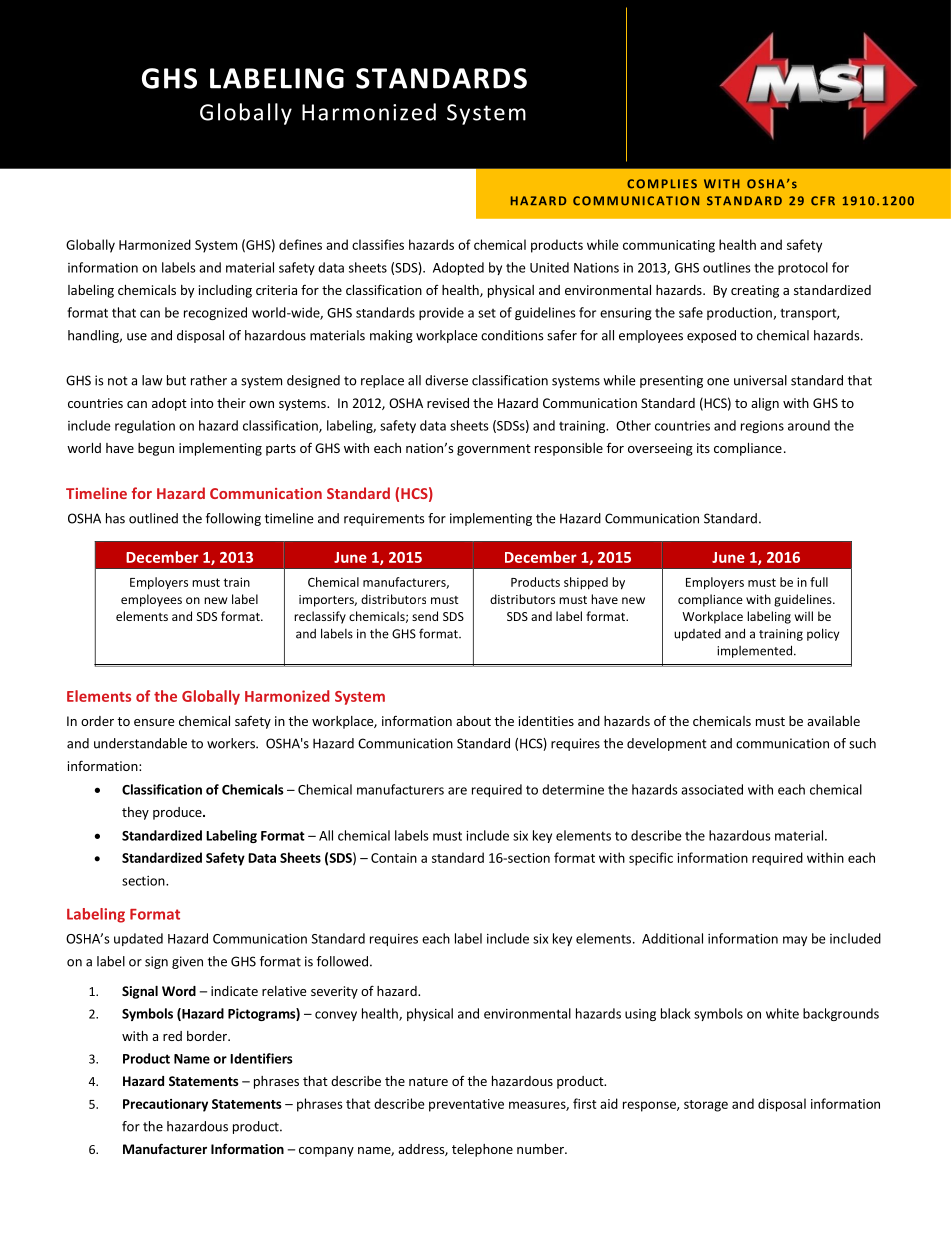 The height and width of the image is (1233, 952). I want to click on shipped, so click(586, 583).
